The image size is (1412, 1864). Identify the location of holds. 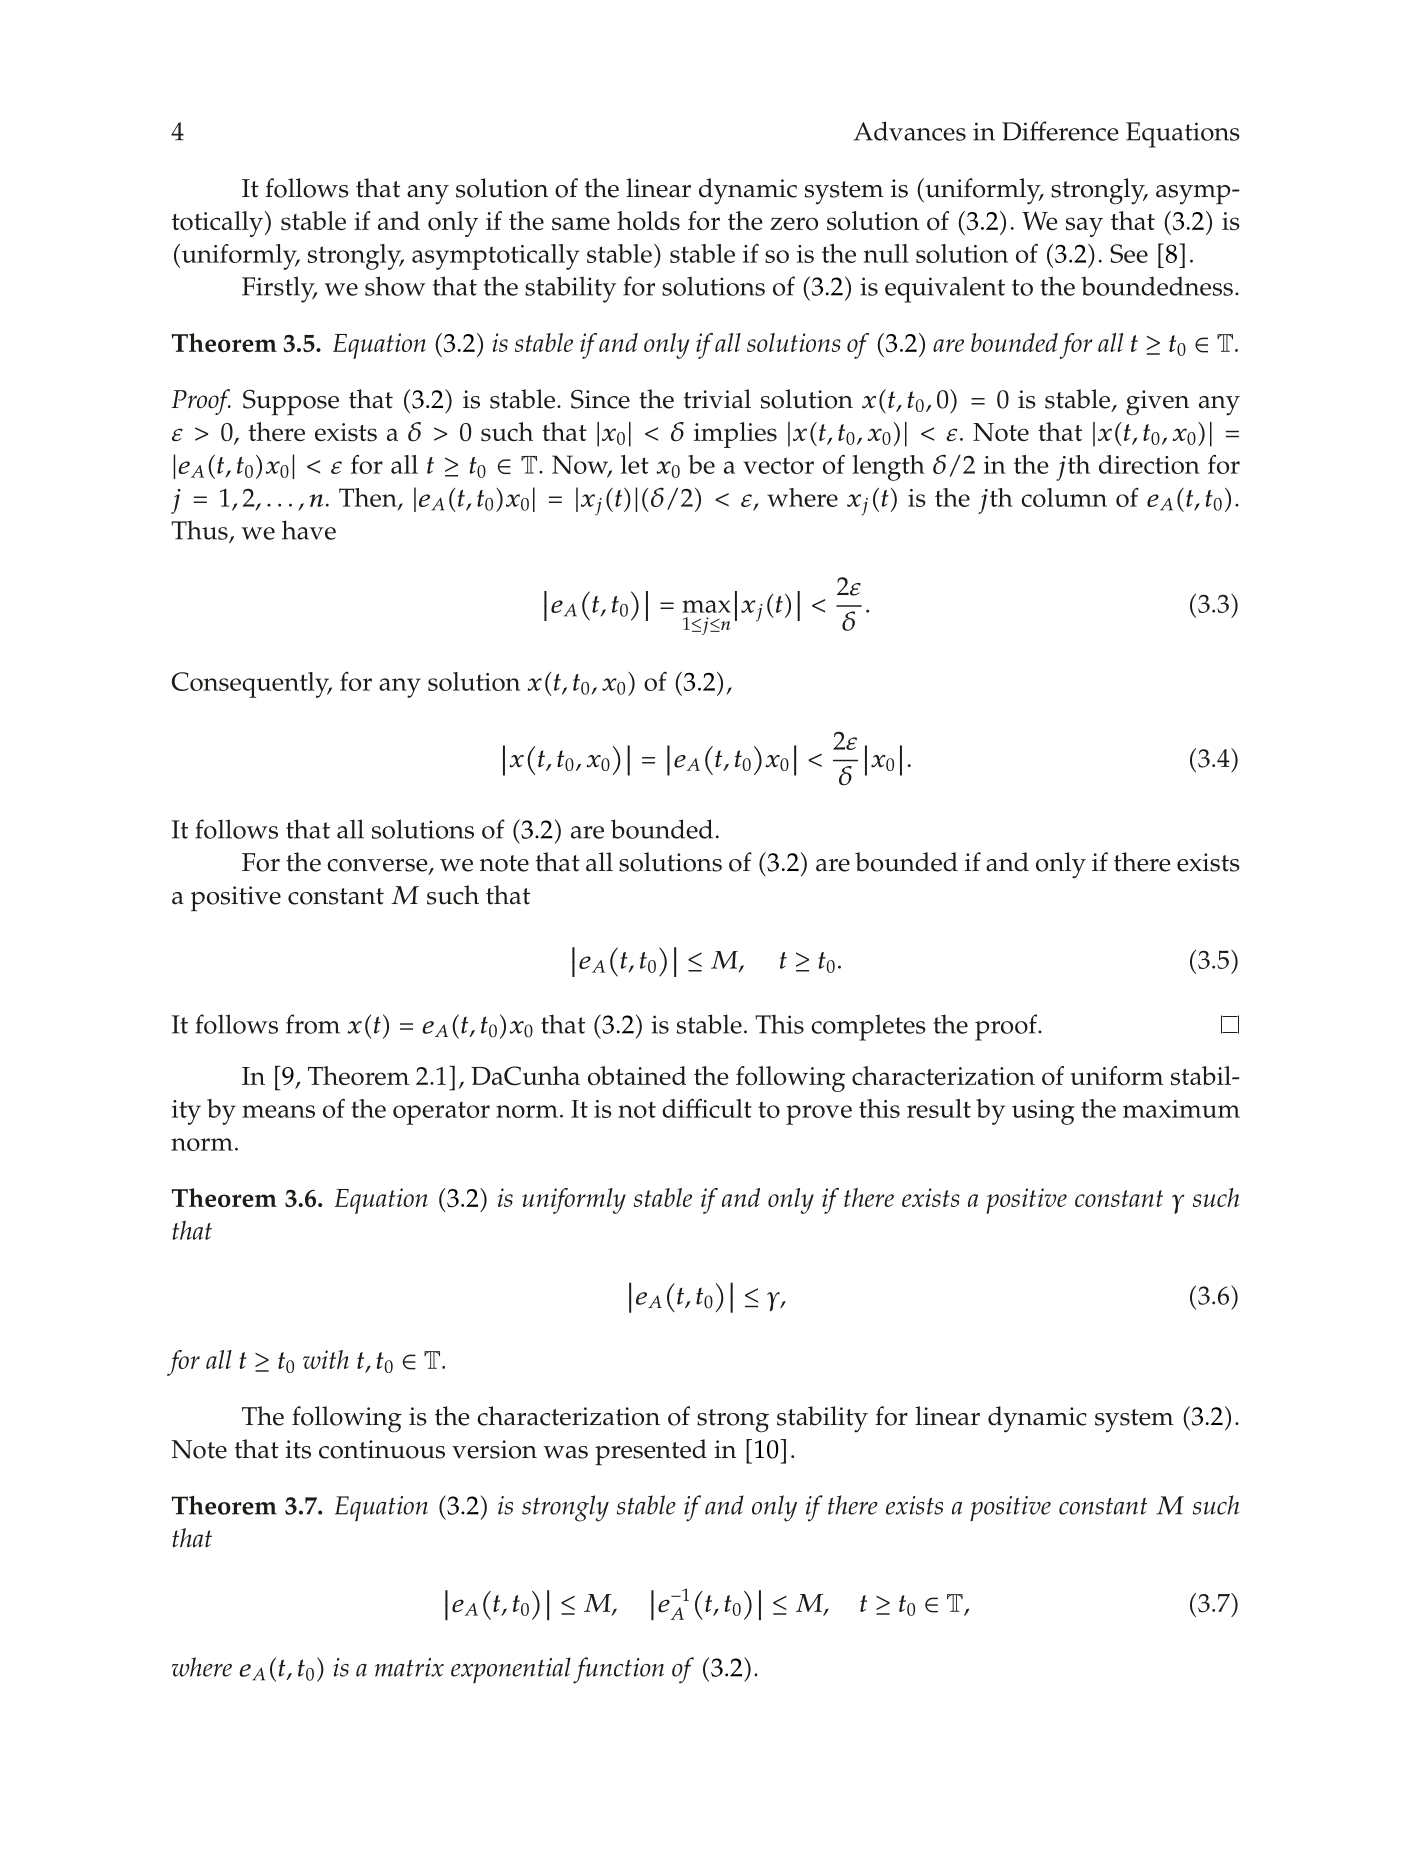
(648, 221).
